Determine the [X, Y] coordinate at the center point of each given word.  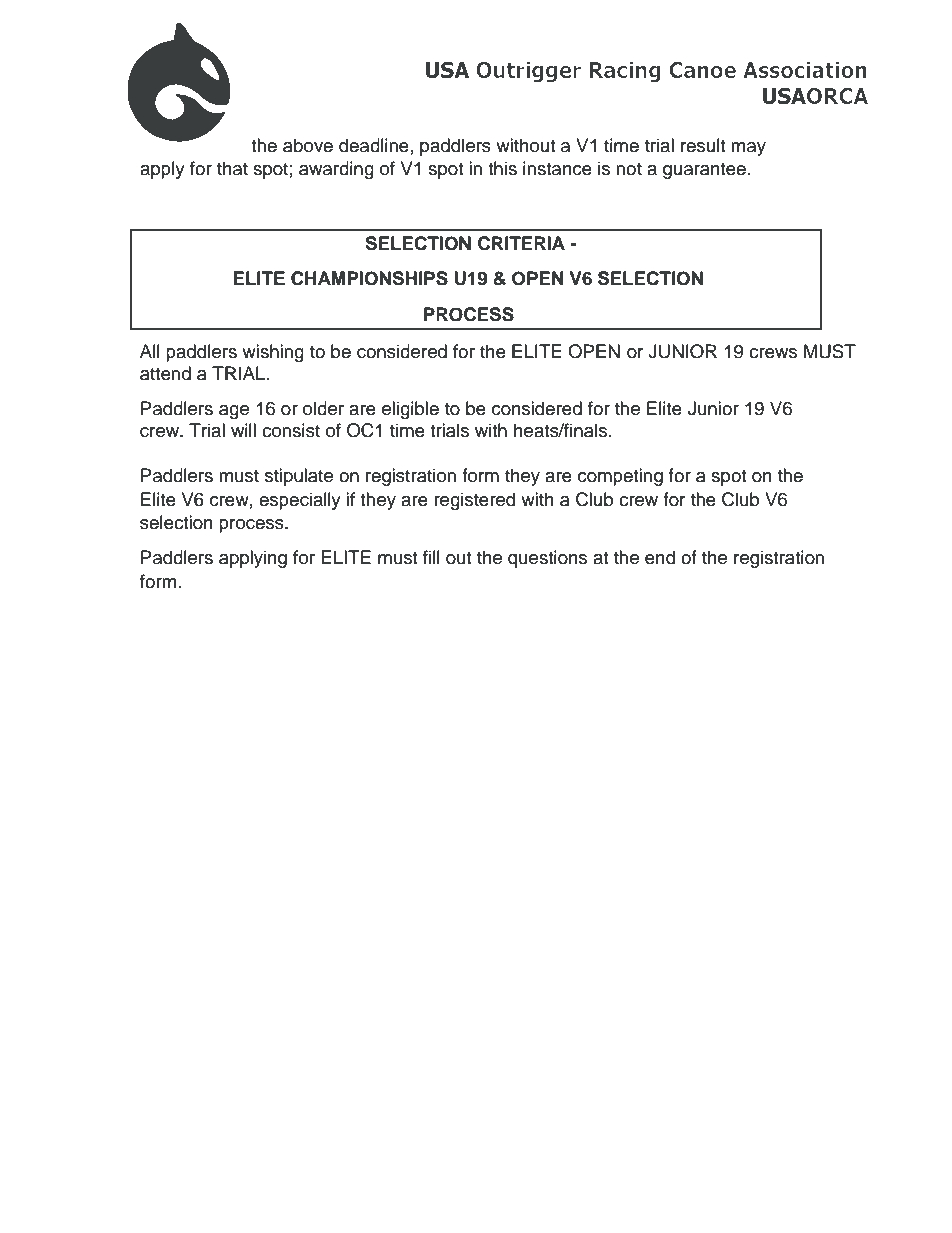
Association [805, 69]
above [308, 145]
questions [547, 559]
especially [300, 501]
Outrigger [528, 72]
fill [431, 557]
